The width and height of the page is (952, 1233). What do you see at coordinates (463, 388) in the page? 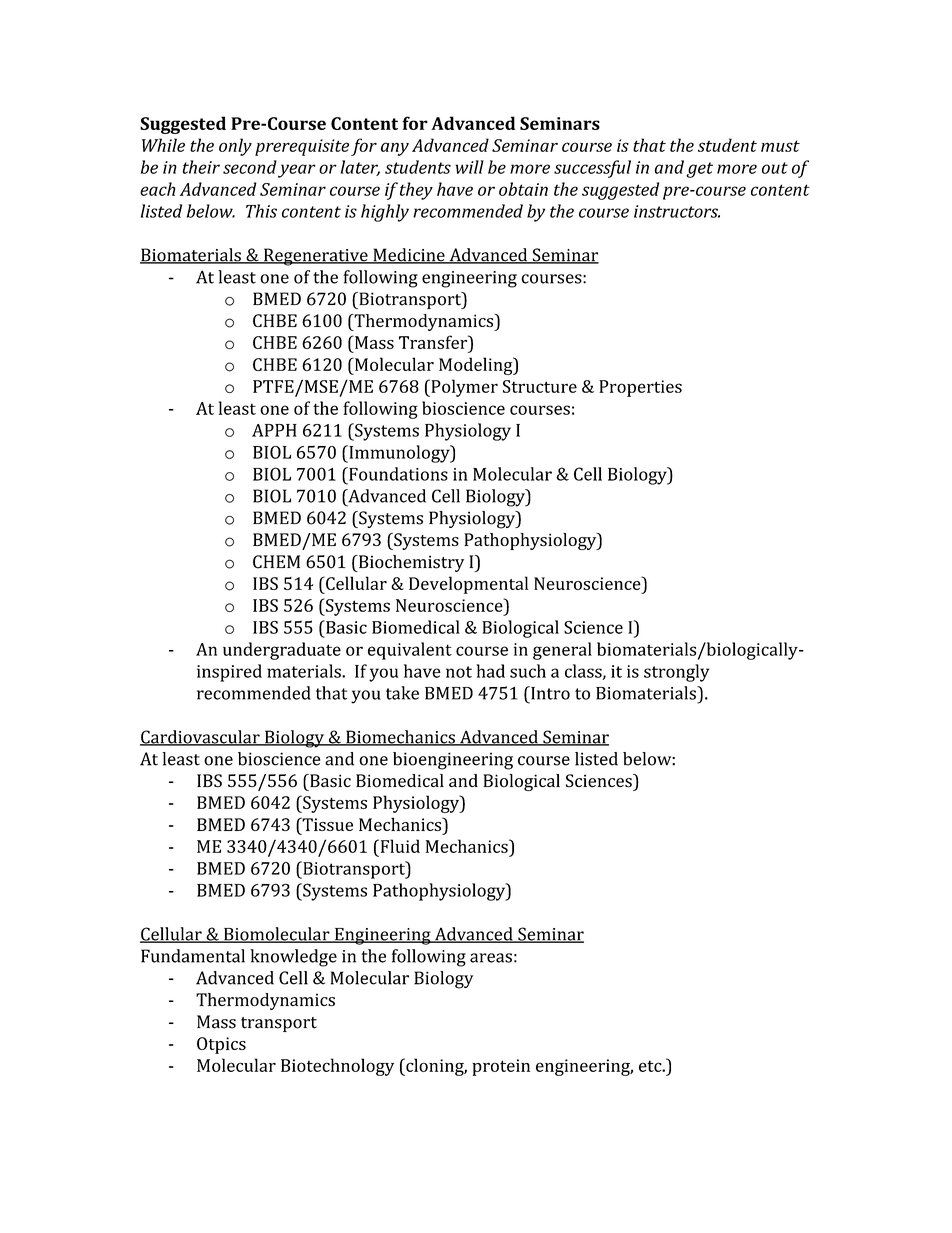
I see `Polymer` at bounding box center [463, 388].
